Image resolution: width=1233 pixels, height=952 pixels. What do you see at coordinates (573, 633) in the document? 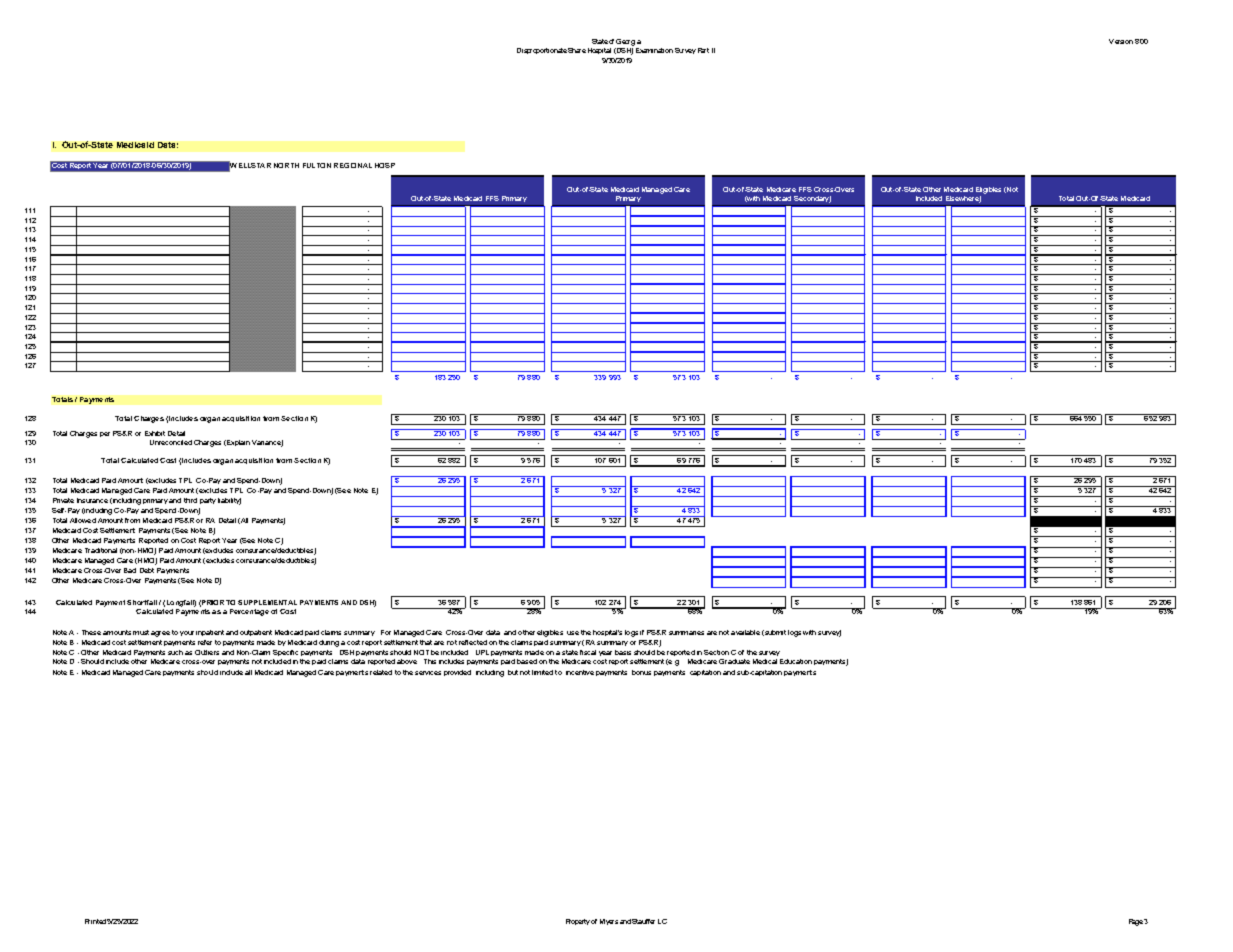
I see `use` at bounding box center [573, 633].
